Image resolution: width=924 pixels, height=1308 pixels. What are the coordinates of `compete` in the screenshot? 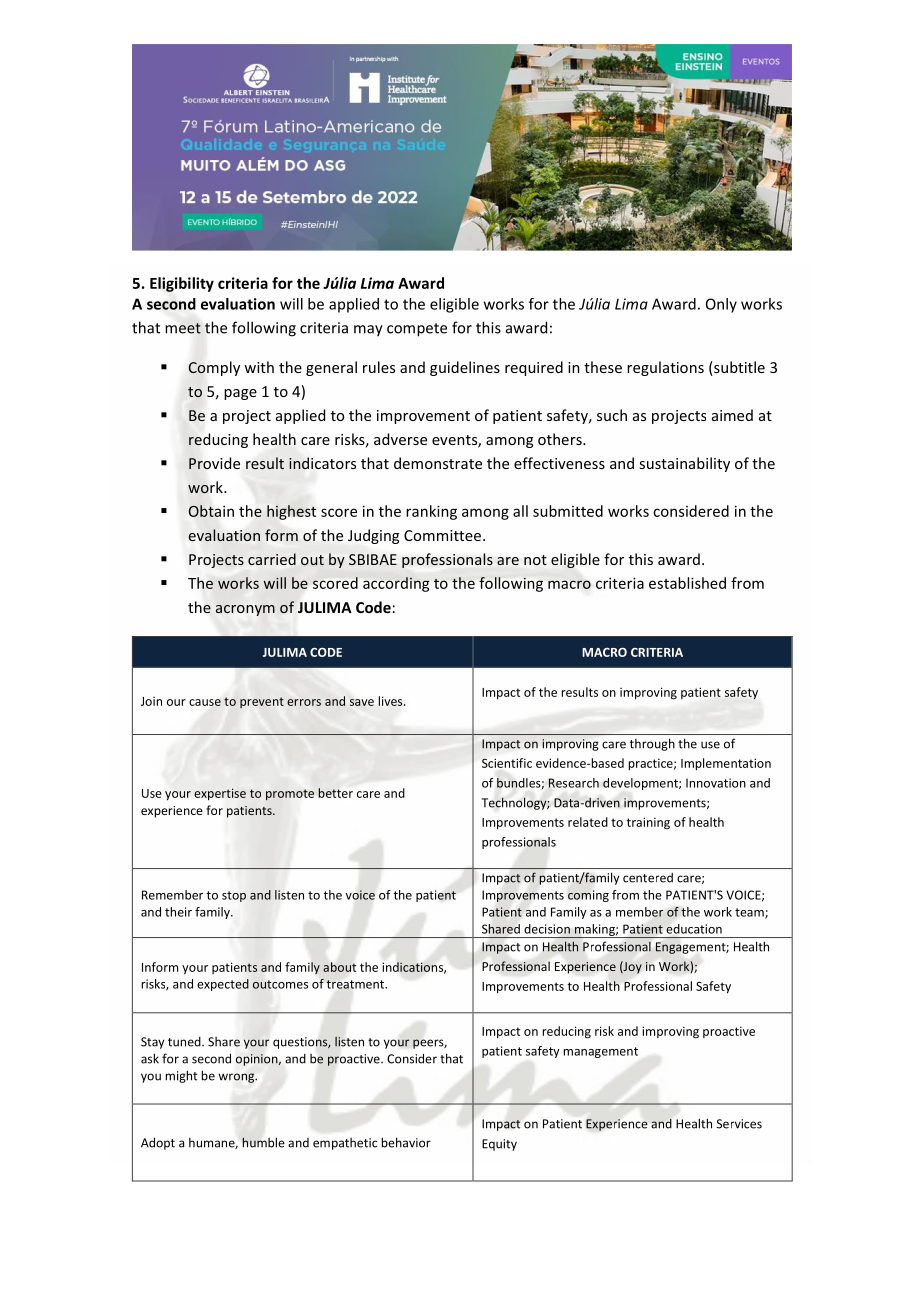 It's located at (417, 330).
